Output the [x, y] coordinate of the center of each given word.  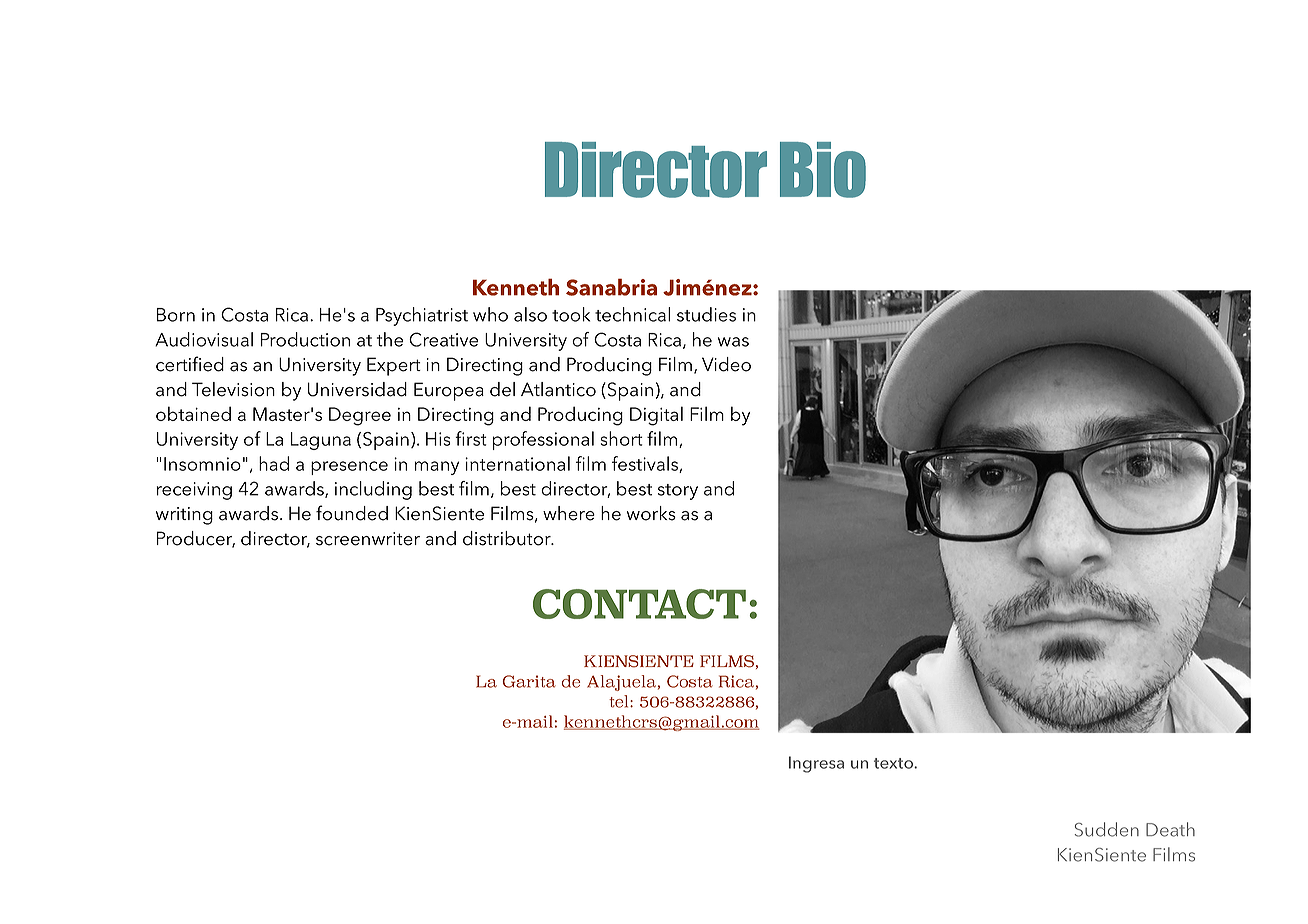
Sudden [1107, 829]
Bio [823, 170]
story [678, 492]
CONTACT [639, 604]
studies [706, 314]
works [651, 513]
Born [176, 315]
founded [352, 513]
